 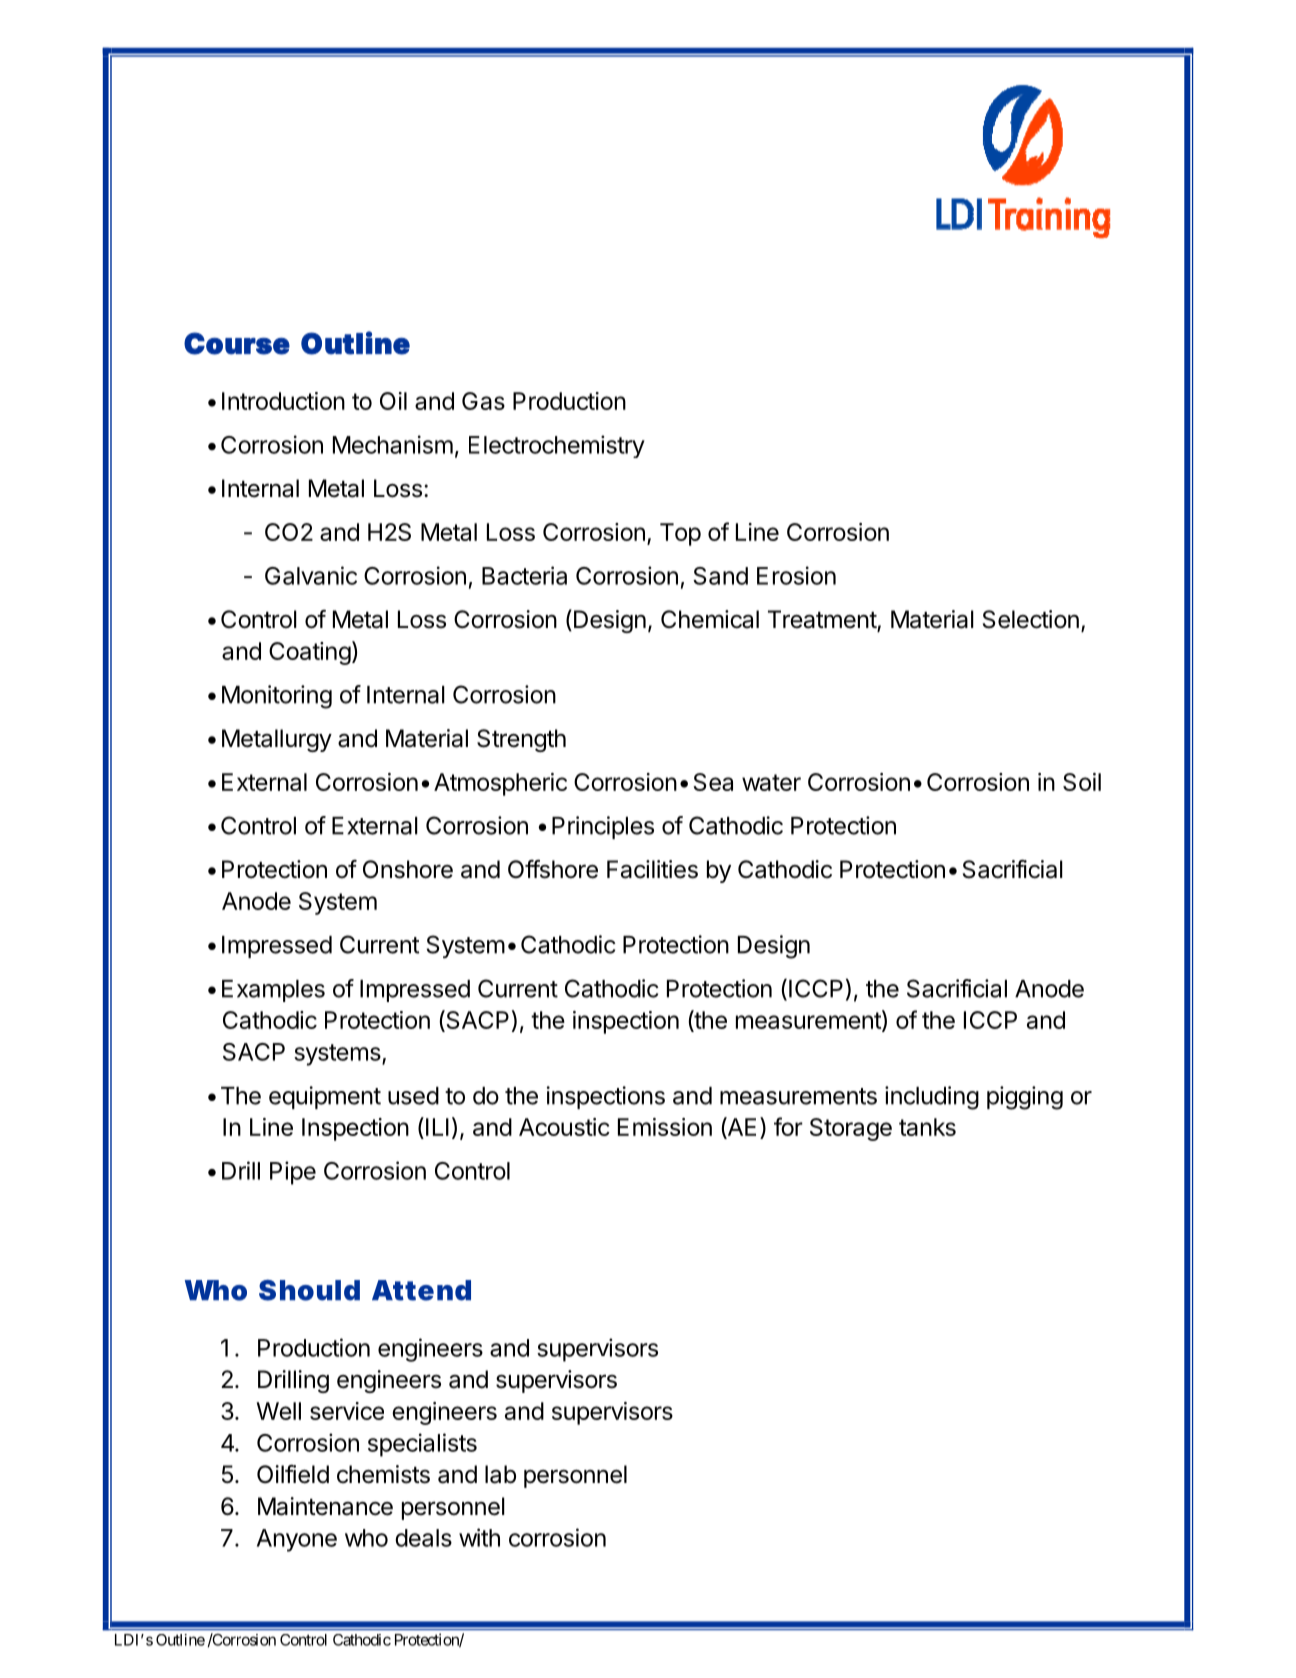 I want to click on Electrochemistry, so click(x=557, y=446).
